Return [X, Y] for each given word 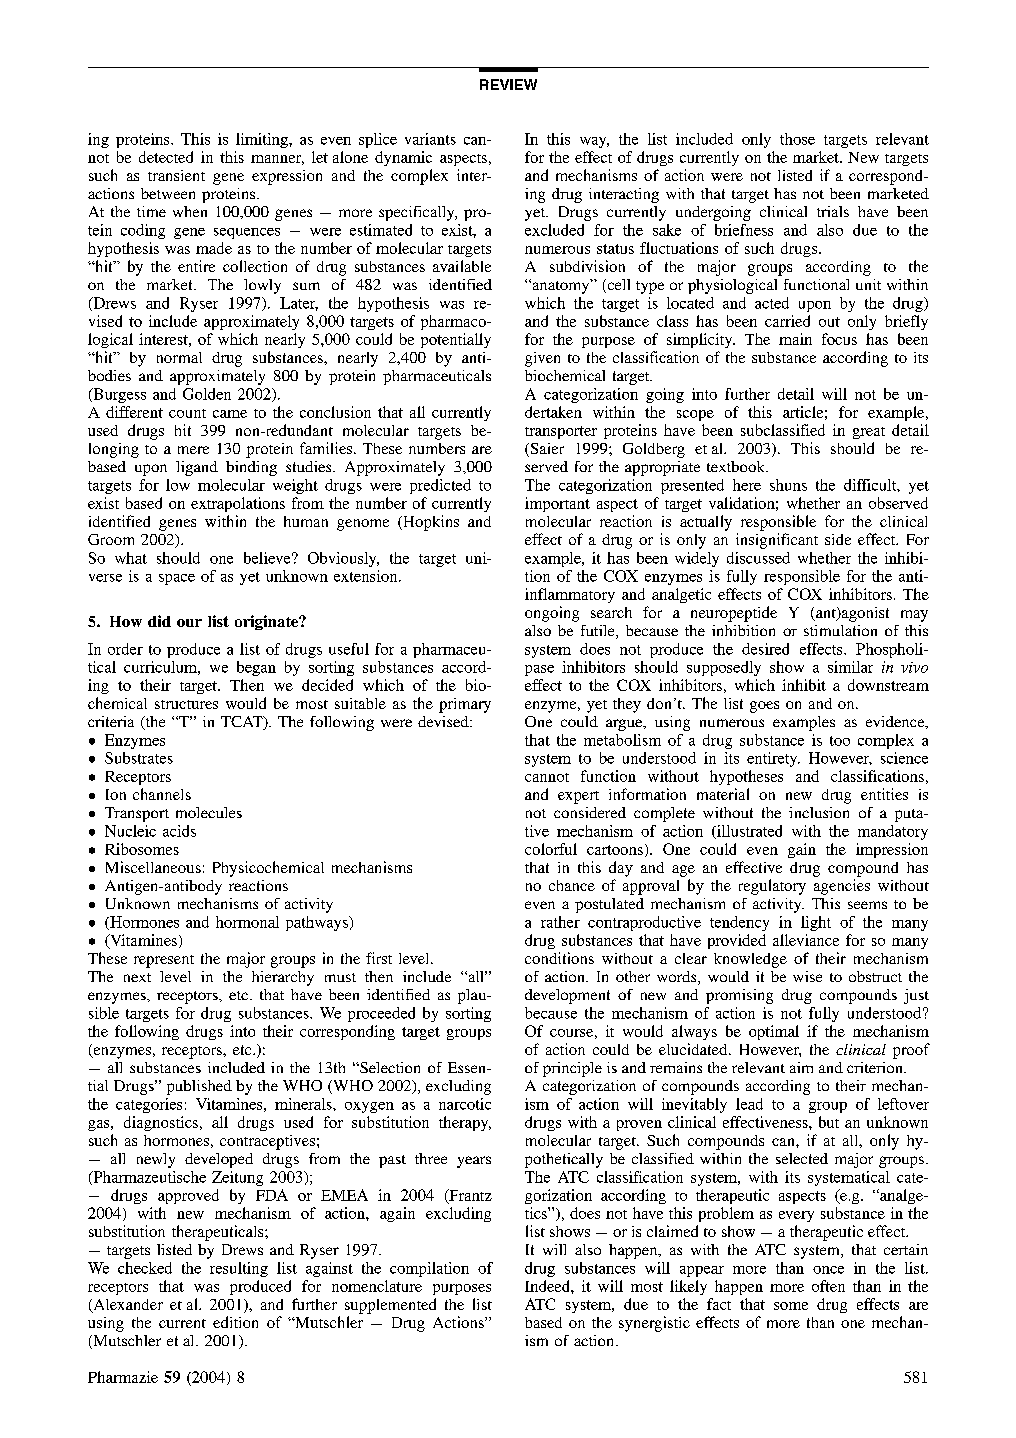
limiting [263, 140]
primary [465, 705]
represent [164, 961]
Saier [546, 450]
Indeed [548, 1286]
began [256, 668]
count [187, 413]
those [797, 139]
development [567, 996]
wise [807, 976]
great [869, 433]
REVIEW [508, 84]
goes [764, 707]
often [828, 1286]
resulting [239, 1269]
